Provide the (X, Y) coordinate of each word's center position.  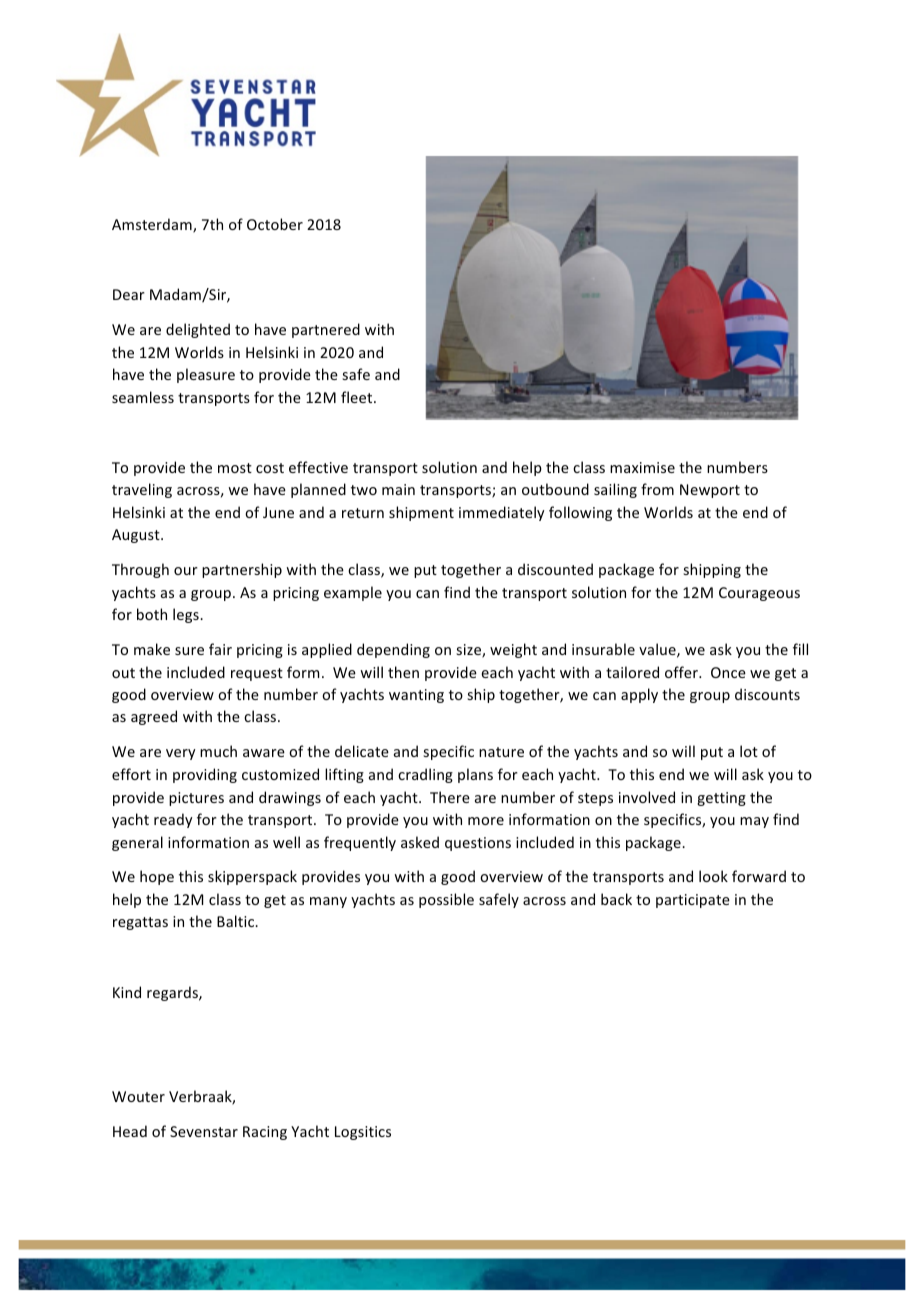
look (713, 876)
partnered (326, 330)
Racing (265, 1133)
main (398, 489)
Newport (710, 491)
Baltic (237, 921)
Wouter (138, 1096)
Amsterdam (153, 225)
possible (446, 900)
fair (220, 649)
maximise (642, 467)
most (235, 468)
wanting (416, 696)
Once (728, 672)
